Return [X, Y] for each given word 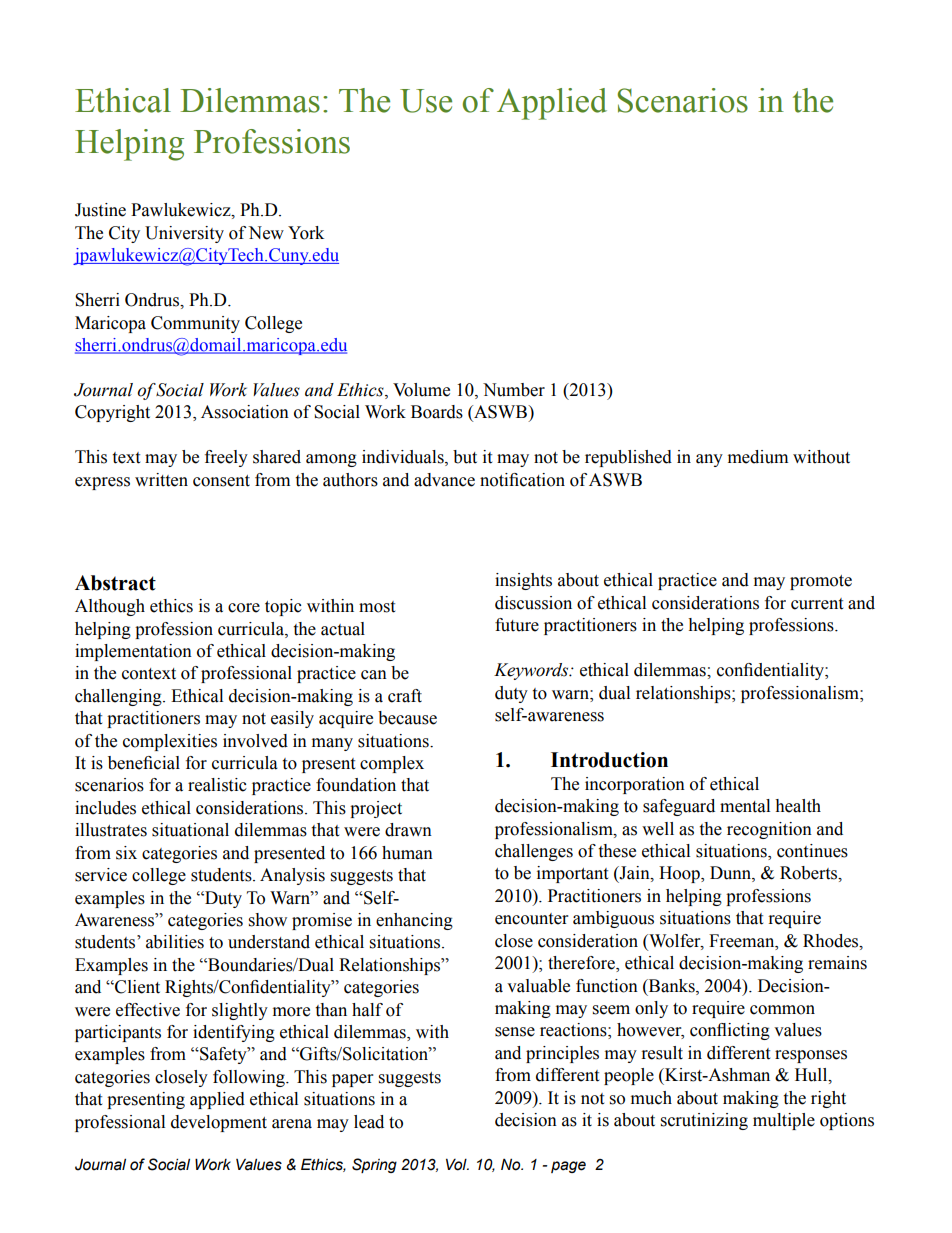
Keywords [532, 671]
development [219, 1123]
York [306, 233]
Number [514, 390]
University [184, 234]
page [568, 1167]
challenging [119, 697]
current [817, 604]
